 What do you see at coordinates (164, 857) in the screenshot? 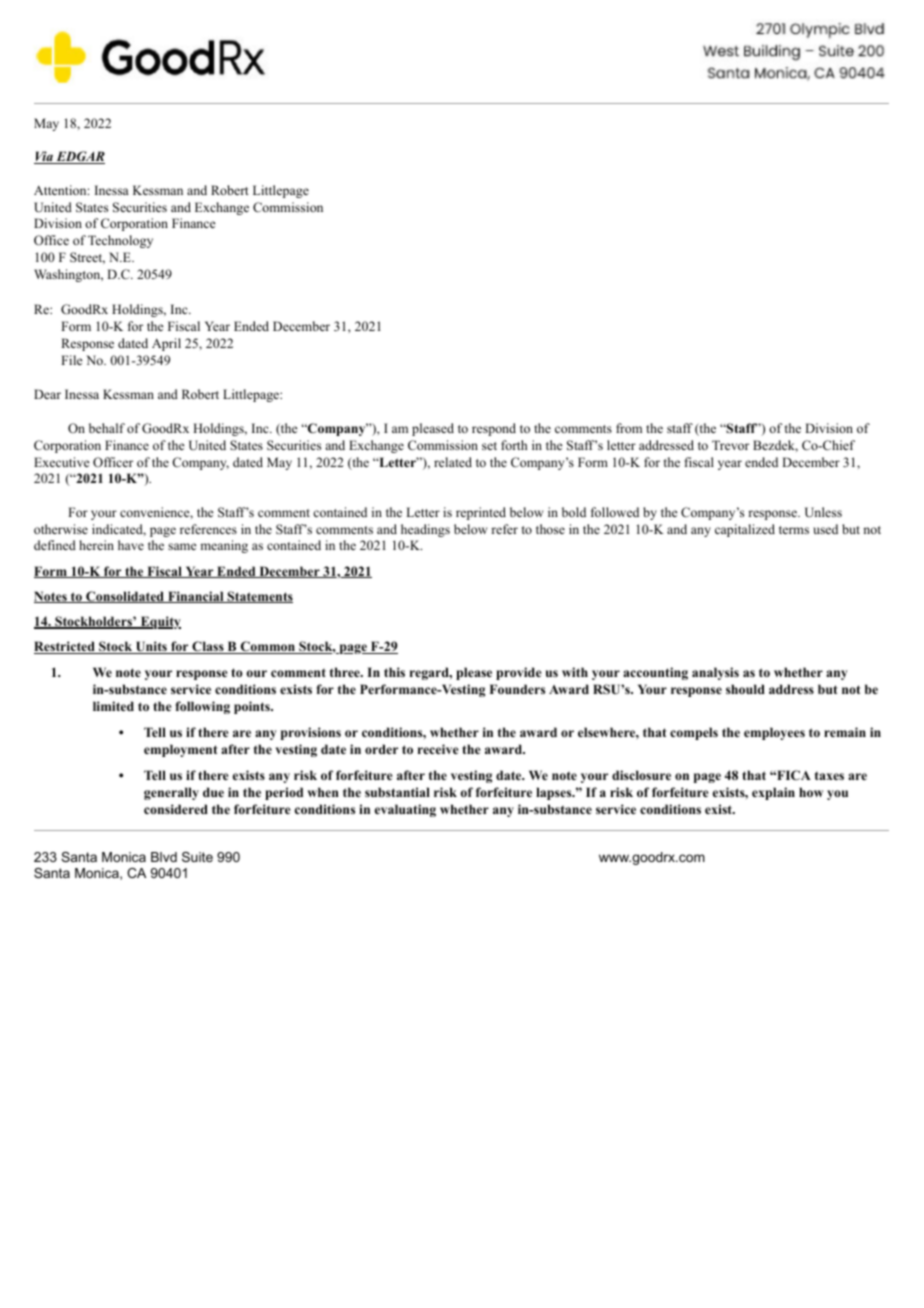
I see `Blvd` at bounding box center [164, 857].
